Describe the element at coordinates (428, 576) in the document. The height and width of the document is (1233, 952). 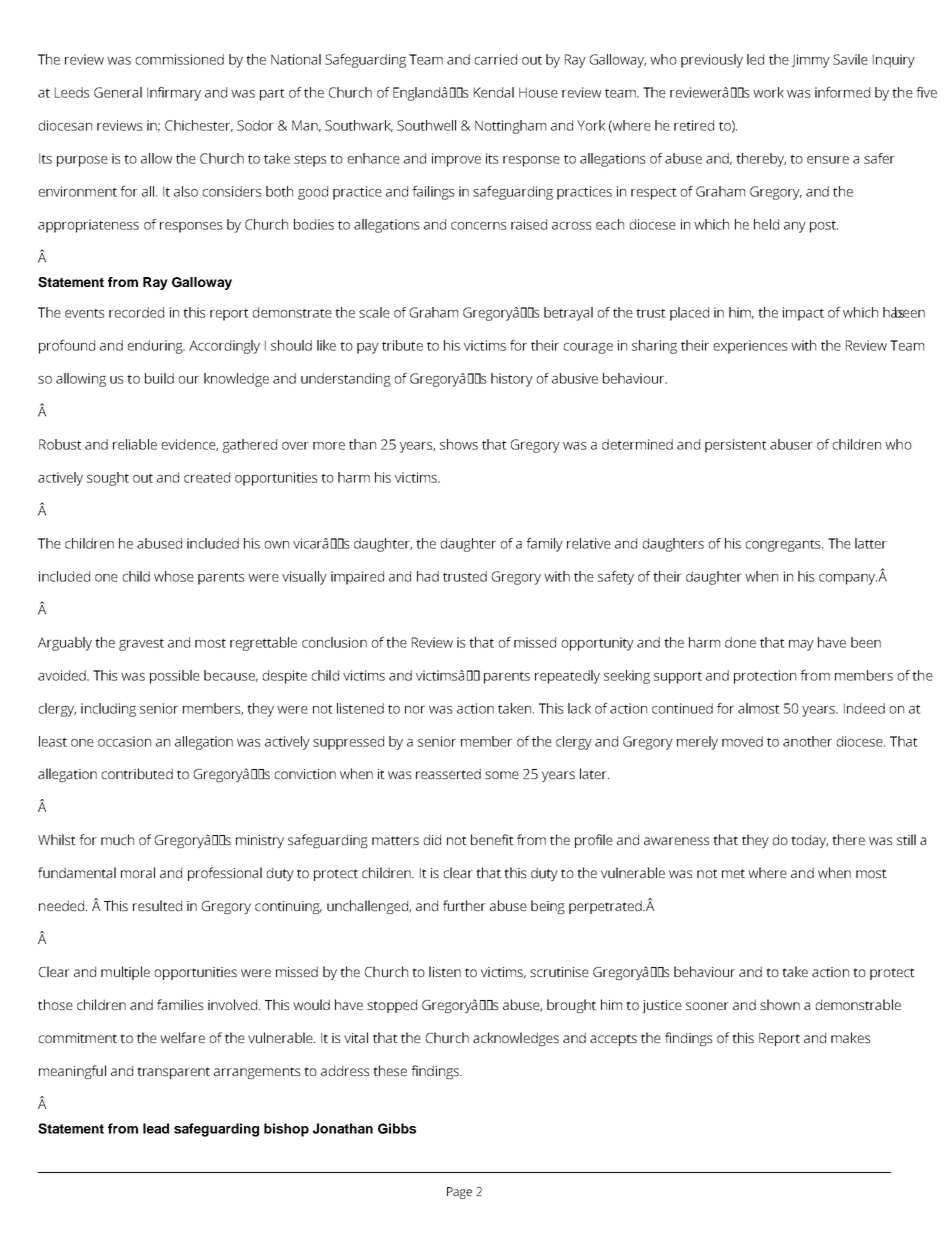
I see `had` at that location.
